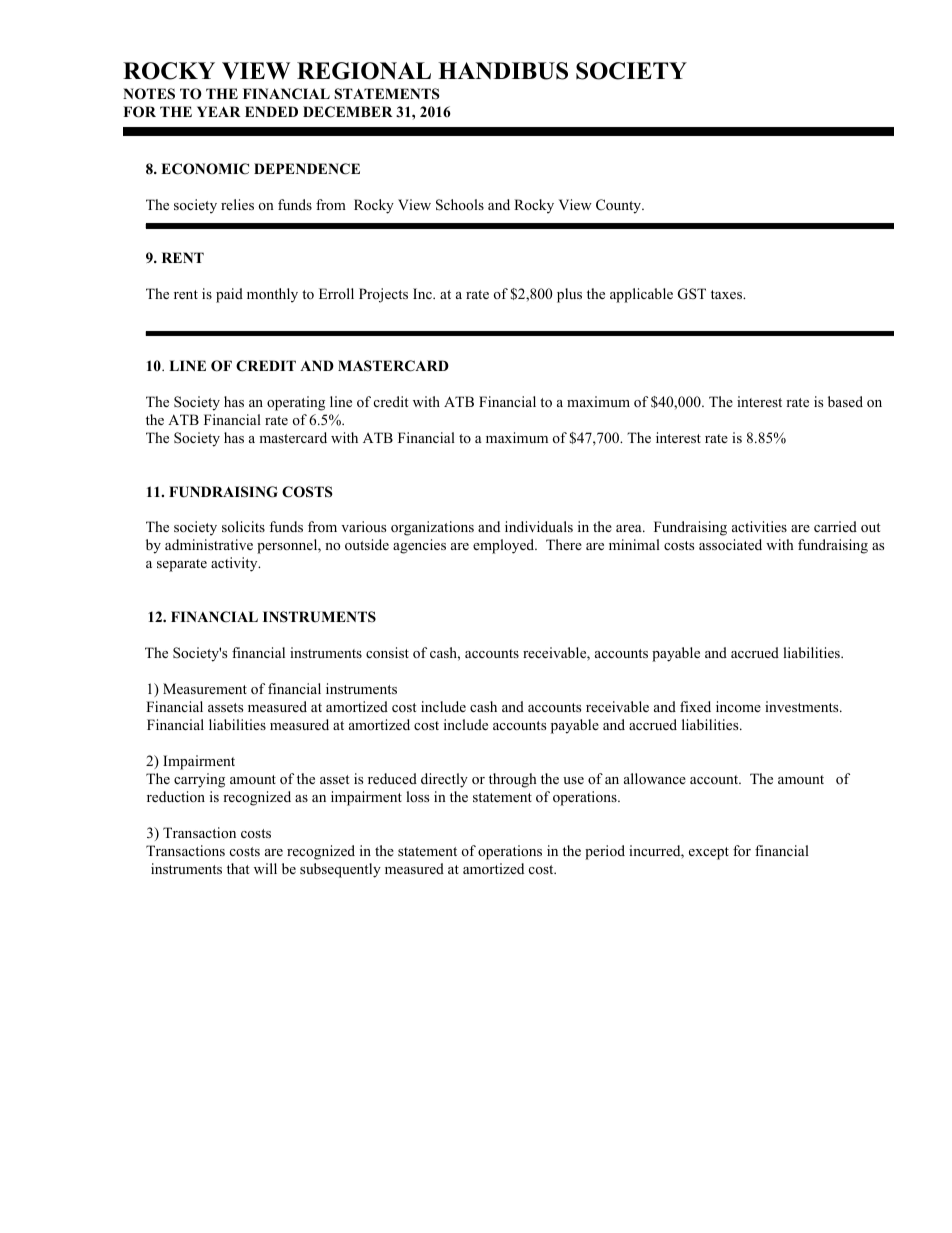 Image resolution: width=952 pixels, height=1233 pixels. What do you see at coordinates (364, 71) in the screenshot?
I see `REGIONAL` at bounding box center [364, 71].
